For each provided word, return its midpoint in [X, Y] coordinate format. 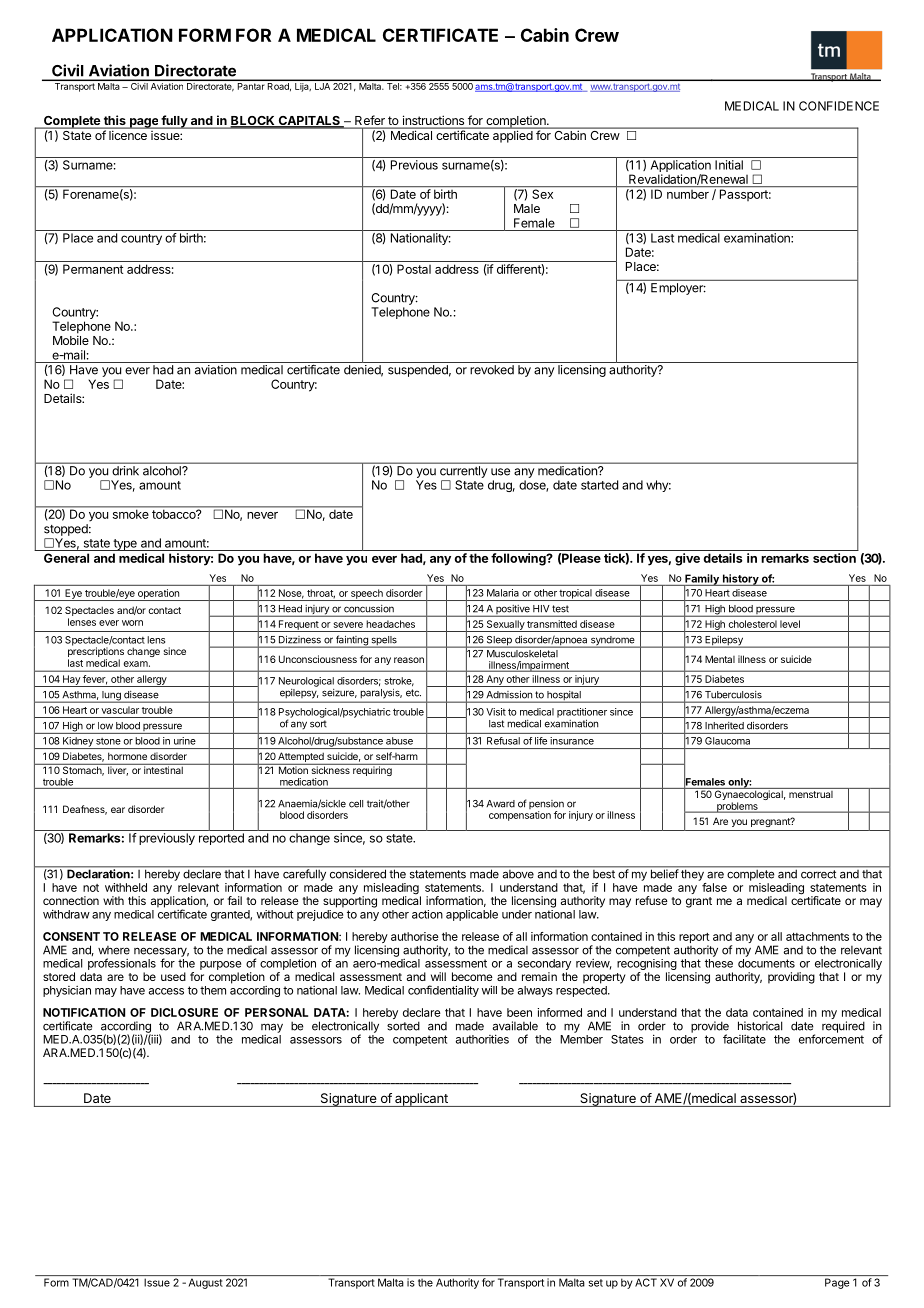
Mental [720, 659]
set [596, 1283]
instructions [433, 121]
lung [111, 697]
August [206, 1283]
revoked [492, 370]
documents [766, 963]
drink [126, 471]
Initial [729, 165]
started [599, 485]
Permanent [93, 269]
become [472, 976]
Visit [496, 712]
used [173, 976]
